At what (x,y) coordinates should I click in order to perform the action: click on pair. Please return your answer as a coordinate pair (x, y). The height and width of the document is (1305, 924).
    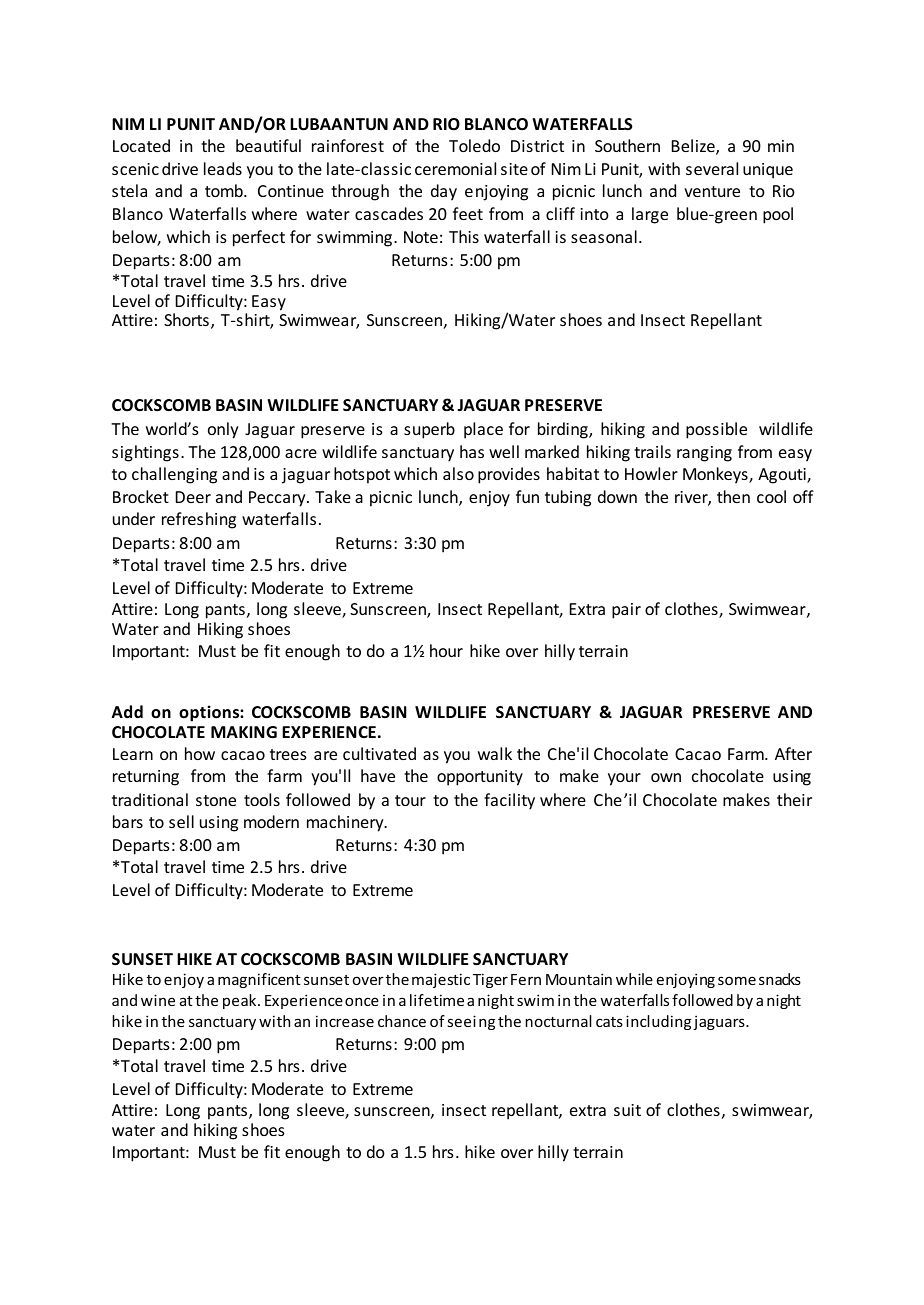
    Looking at the image, I should click on (626, 611).
